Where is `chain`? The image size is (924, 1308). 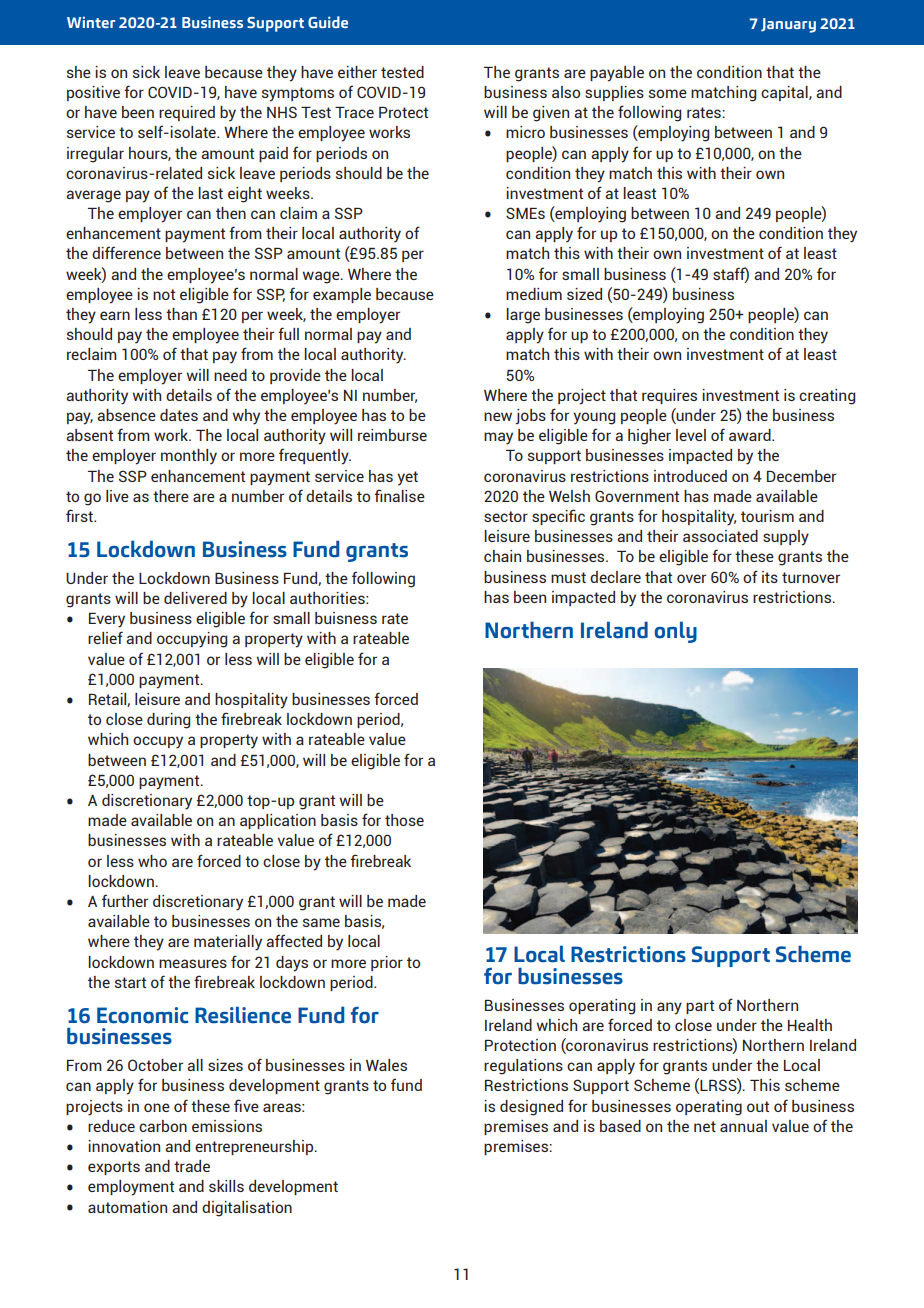
chain is located at coordinates (502, 556).
